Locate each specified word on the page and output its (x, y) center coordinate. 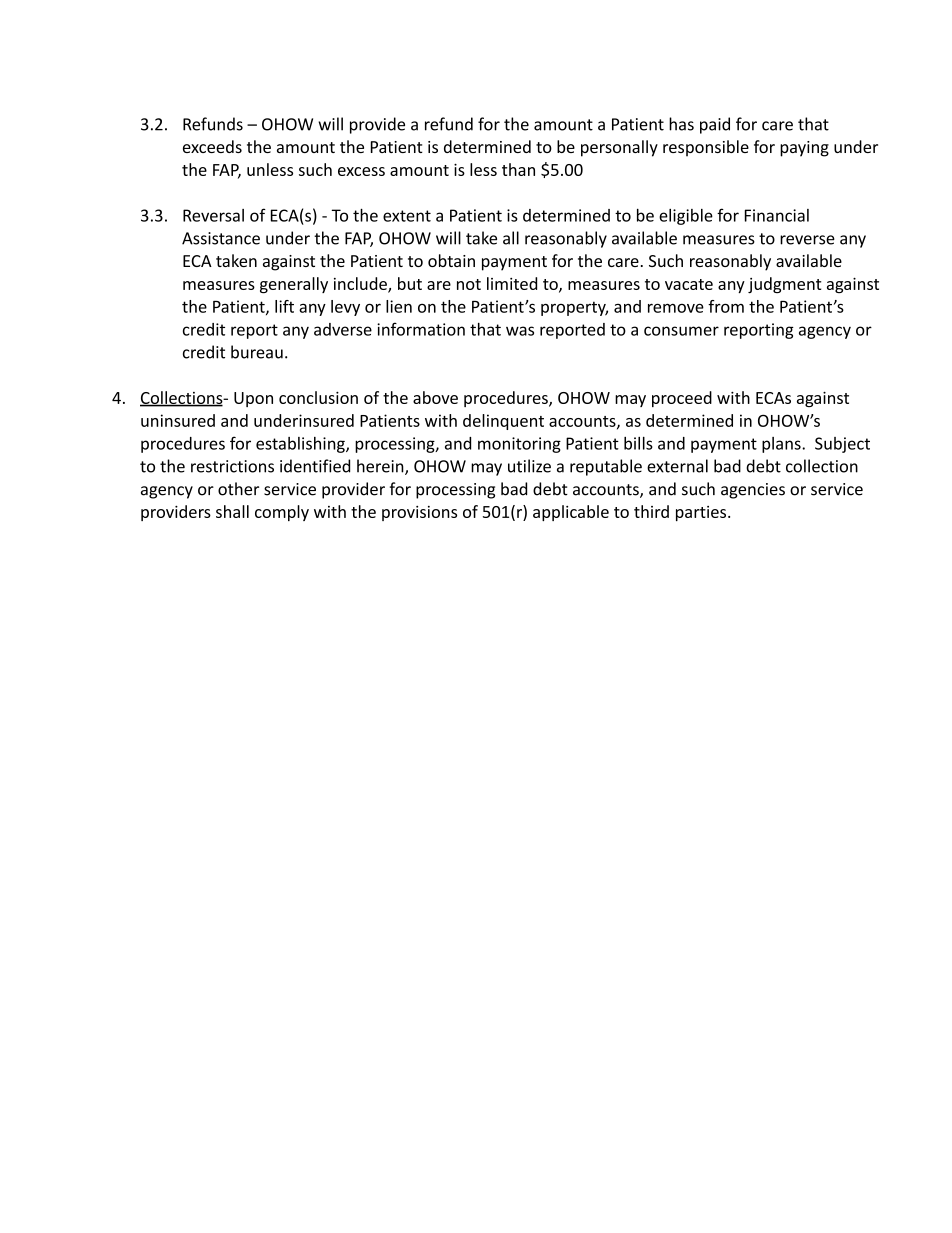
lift (284, 306)
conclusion (318, 397)
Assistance (221, 238)
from (726, 306)
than (518, 169)
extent (407, 216)
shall (232, 511)
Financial (777, 215)
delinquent (503, 422)
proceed (682, 399)
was (520, 331)
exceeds (212, 146)
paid (715, 125)
